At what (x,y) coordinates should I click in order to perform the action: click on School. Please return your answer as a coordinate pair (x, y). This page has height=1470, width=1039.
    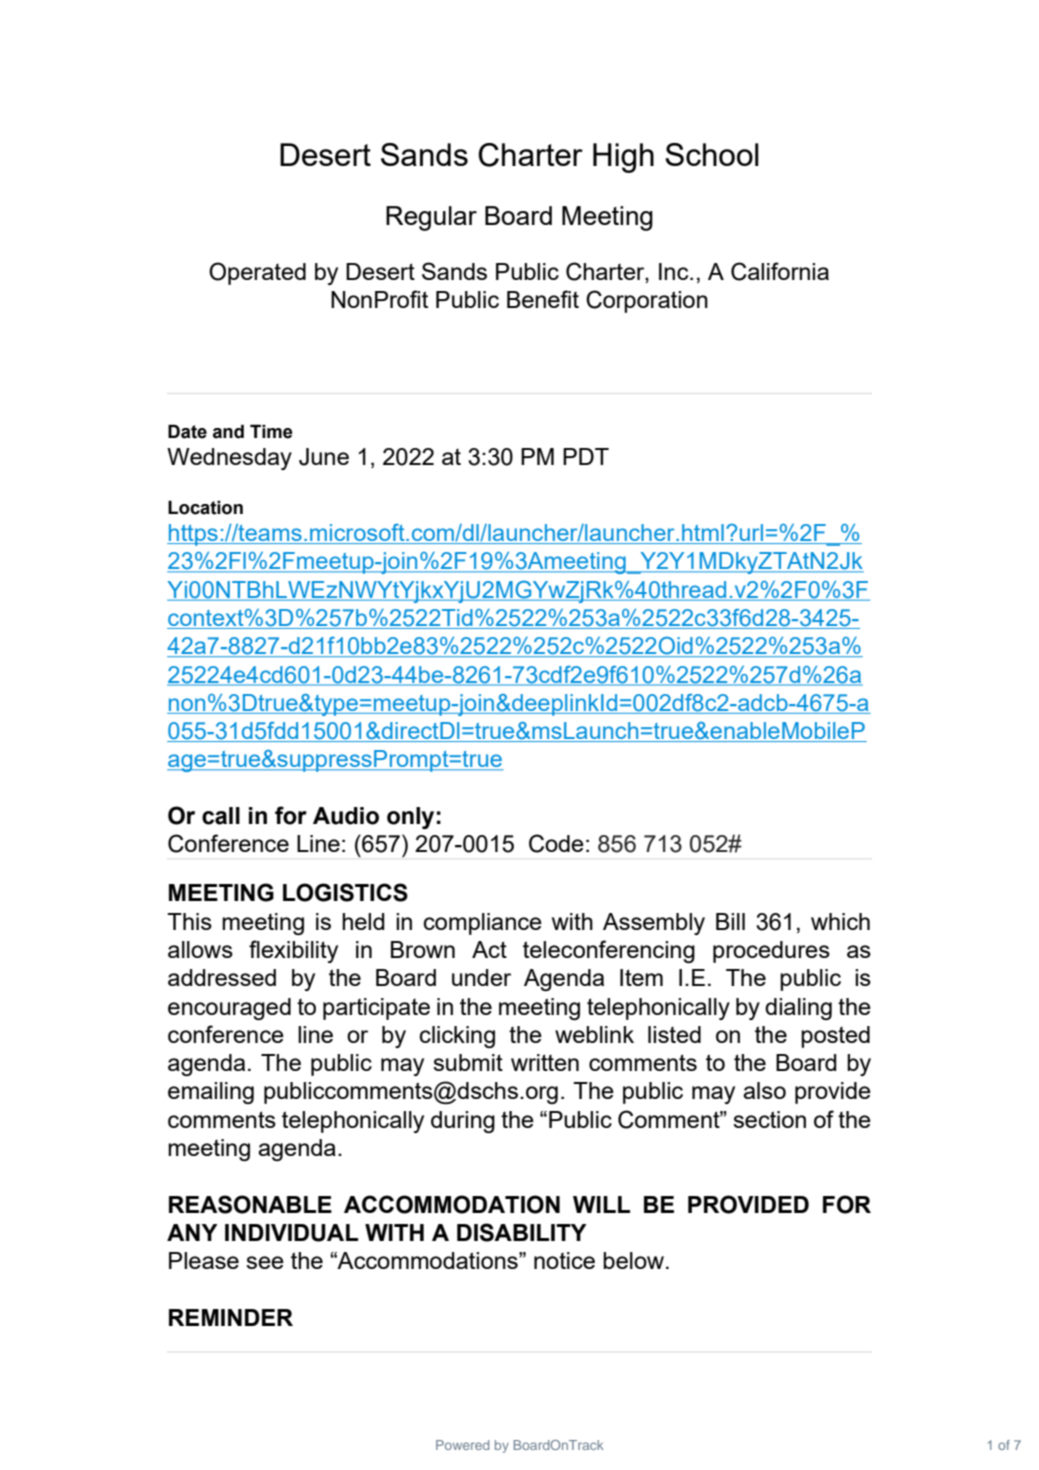
    Looking at the image, I should click on (712, 154).
